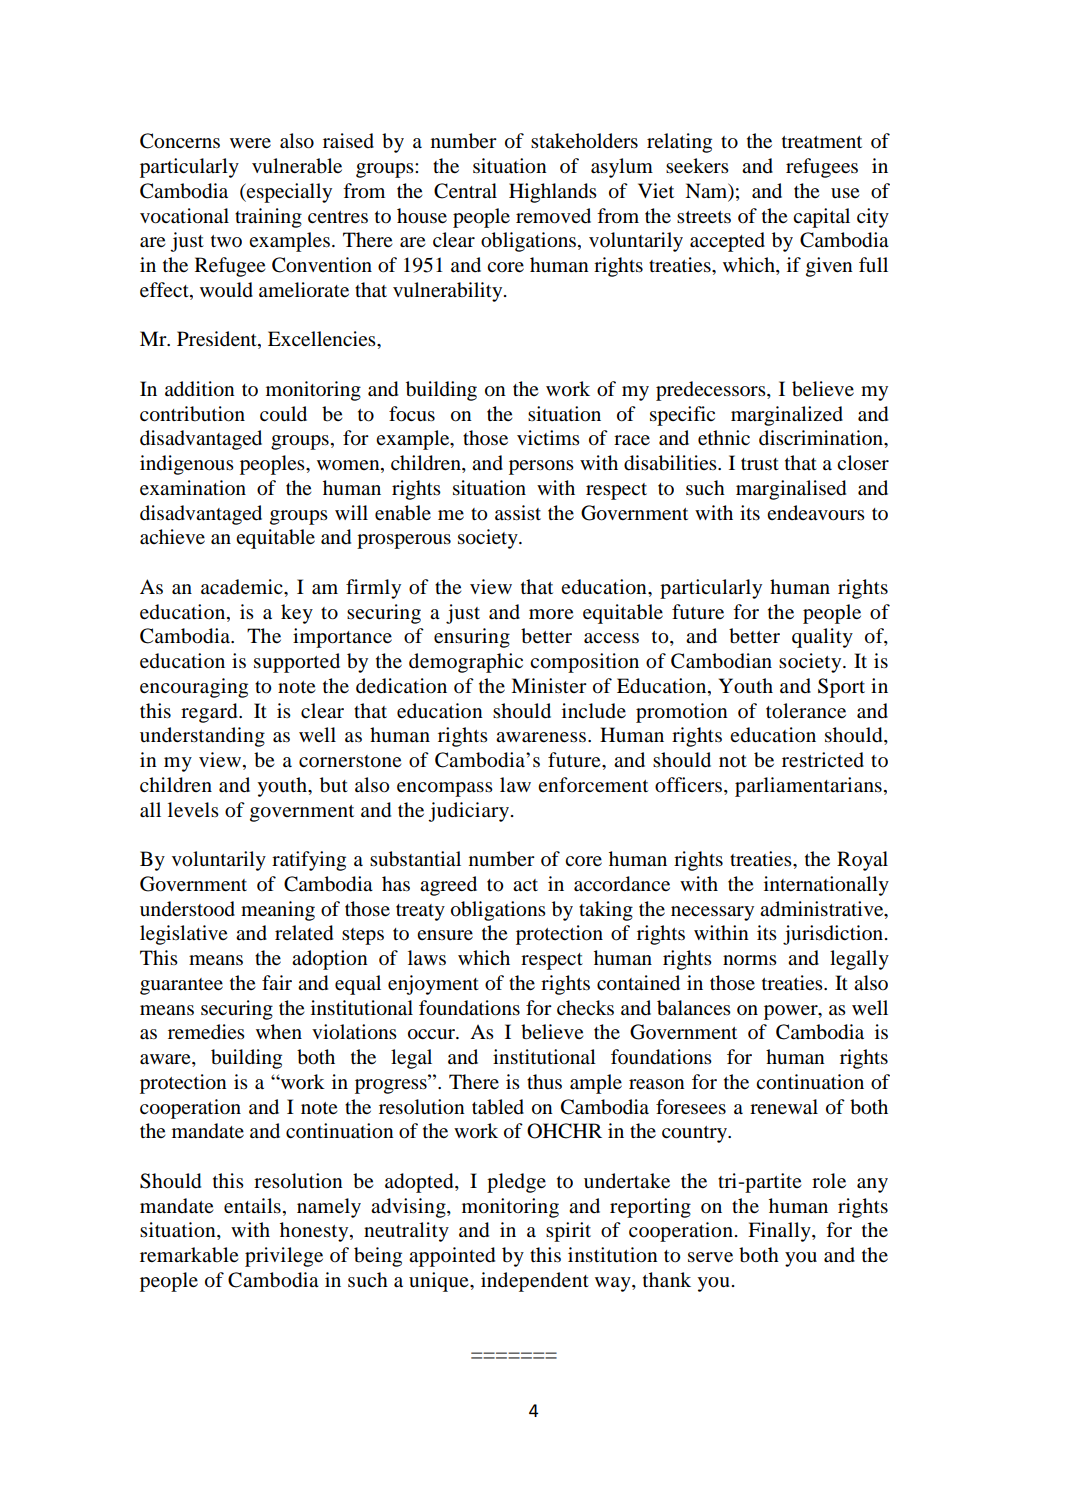 The height and width of the screenshot is (1510, 1067). I want to click on Highlands, so click(553, 193).
